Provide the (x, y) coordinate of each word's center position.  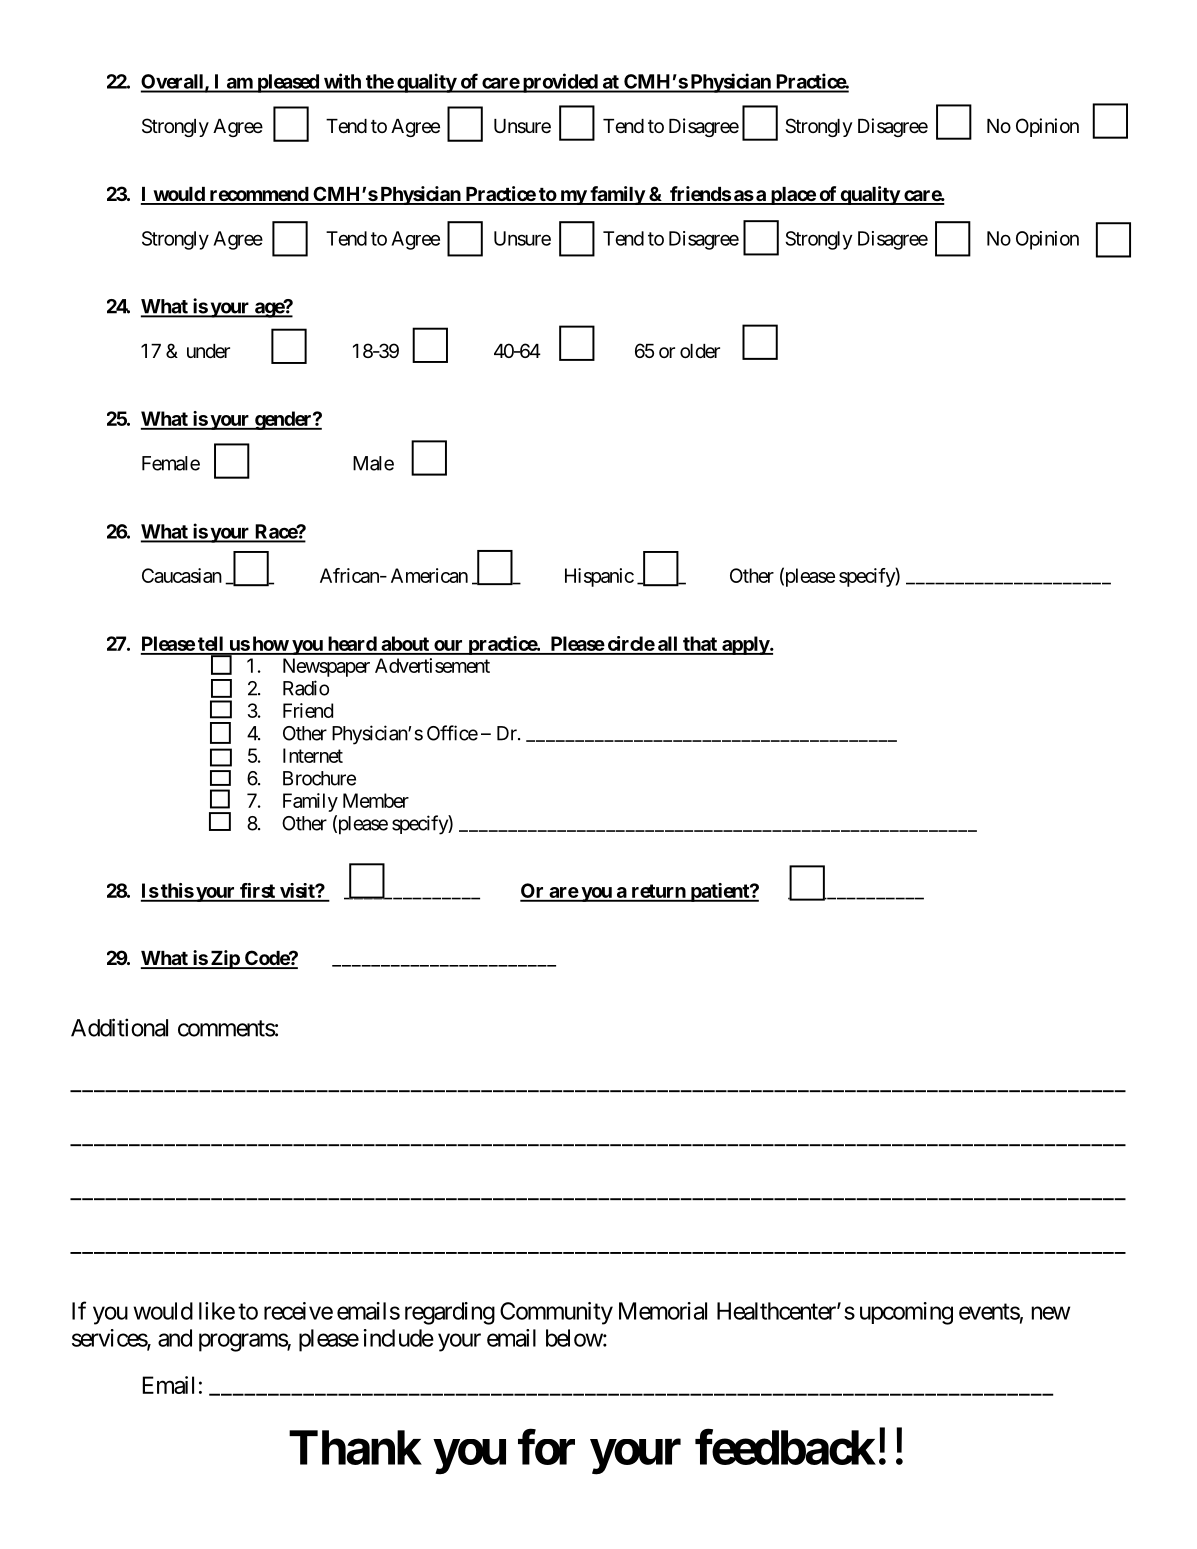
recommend (258, 195)
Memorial (663, 1311)
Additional (119, 1027)
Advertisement (432, 665)
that (700, 645)
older (700, 351)
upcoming (906, 1313)
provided (559, 83)
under (208, 351)
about (405, 645)
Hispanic (599, 577)
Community (556, 1313)
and (175, 1338)
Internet (313, 755)
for (546, 1447)
